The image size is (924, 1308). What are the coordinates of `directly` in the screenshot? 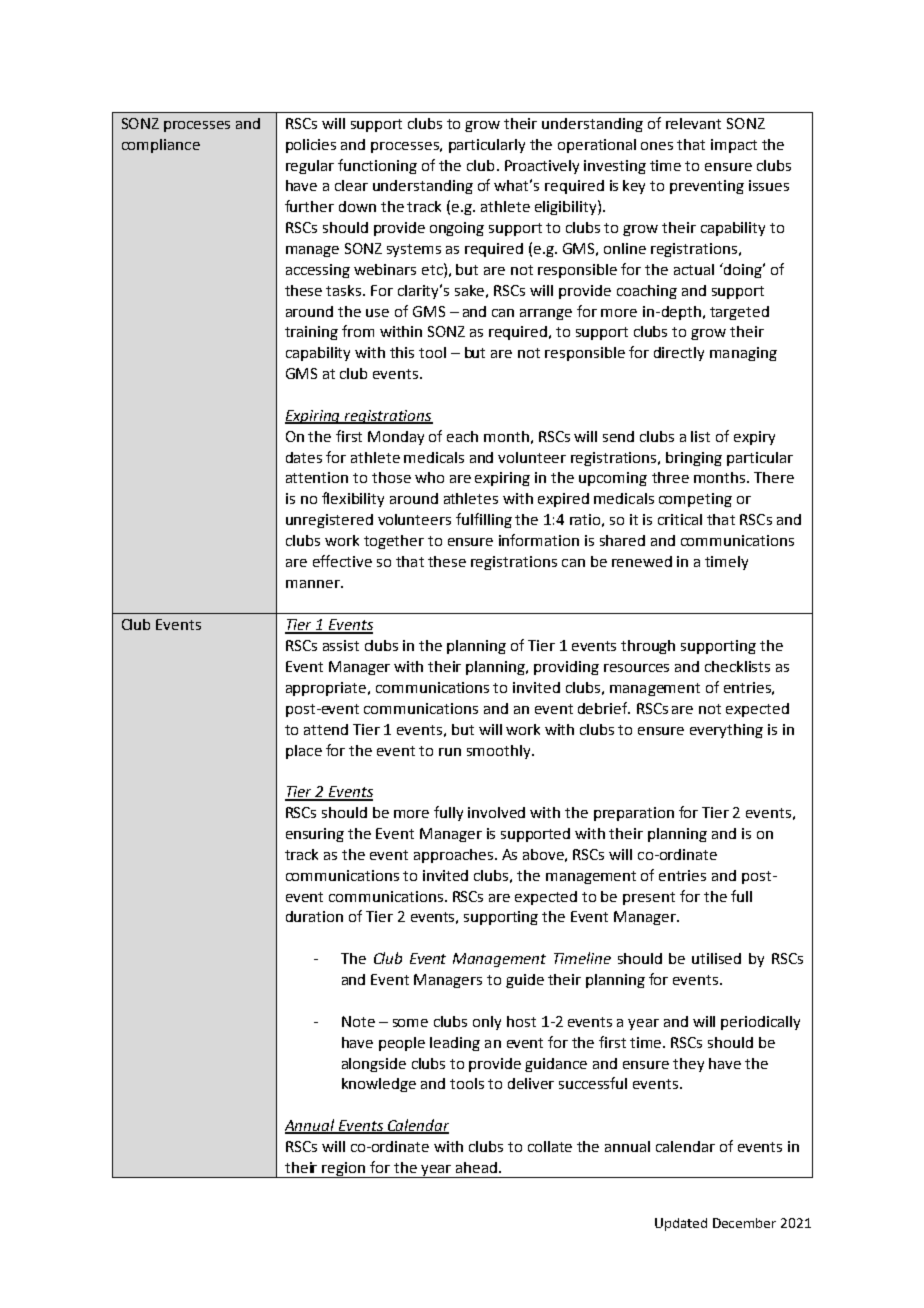 It's located at (679, 354).
